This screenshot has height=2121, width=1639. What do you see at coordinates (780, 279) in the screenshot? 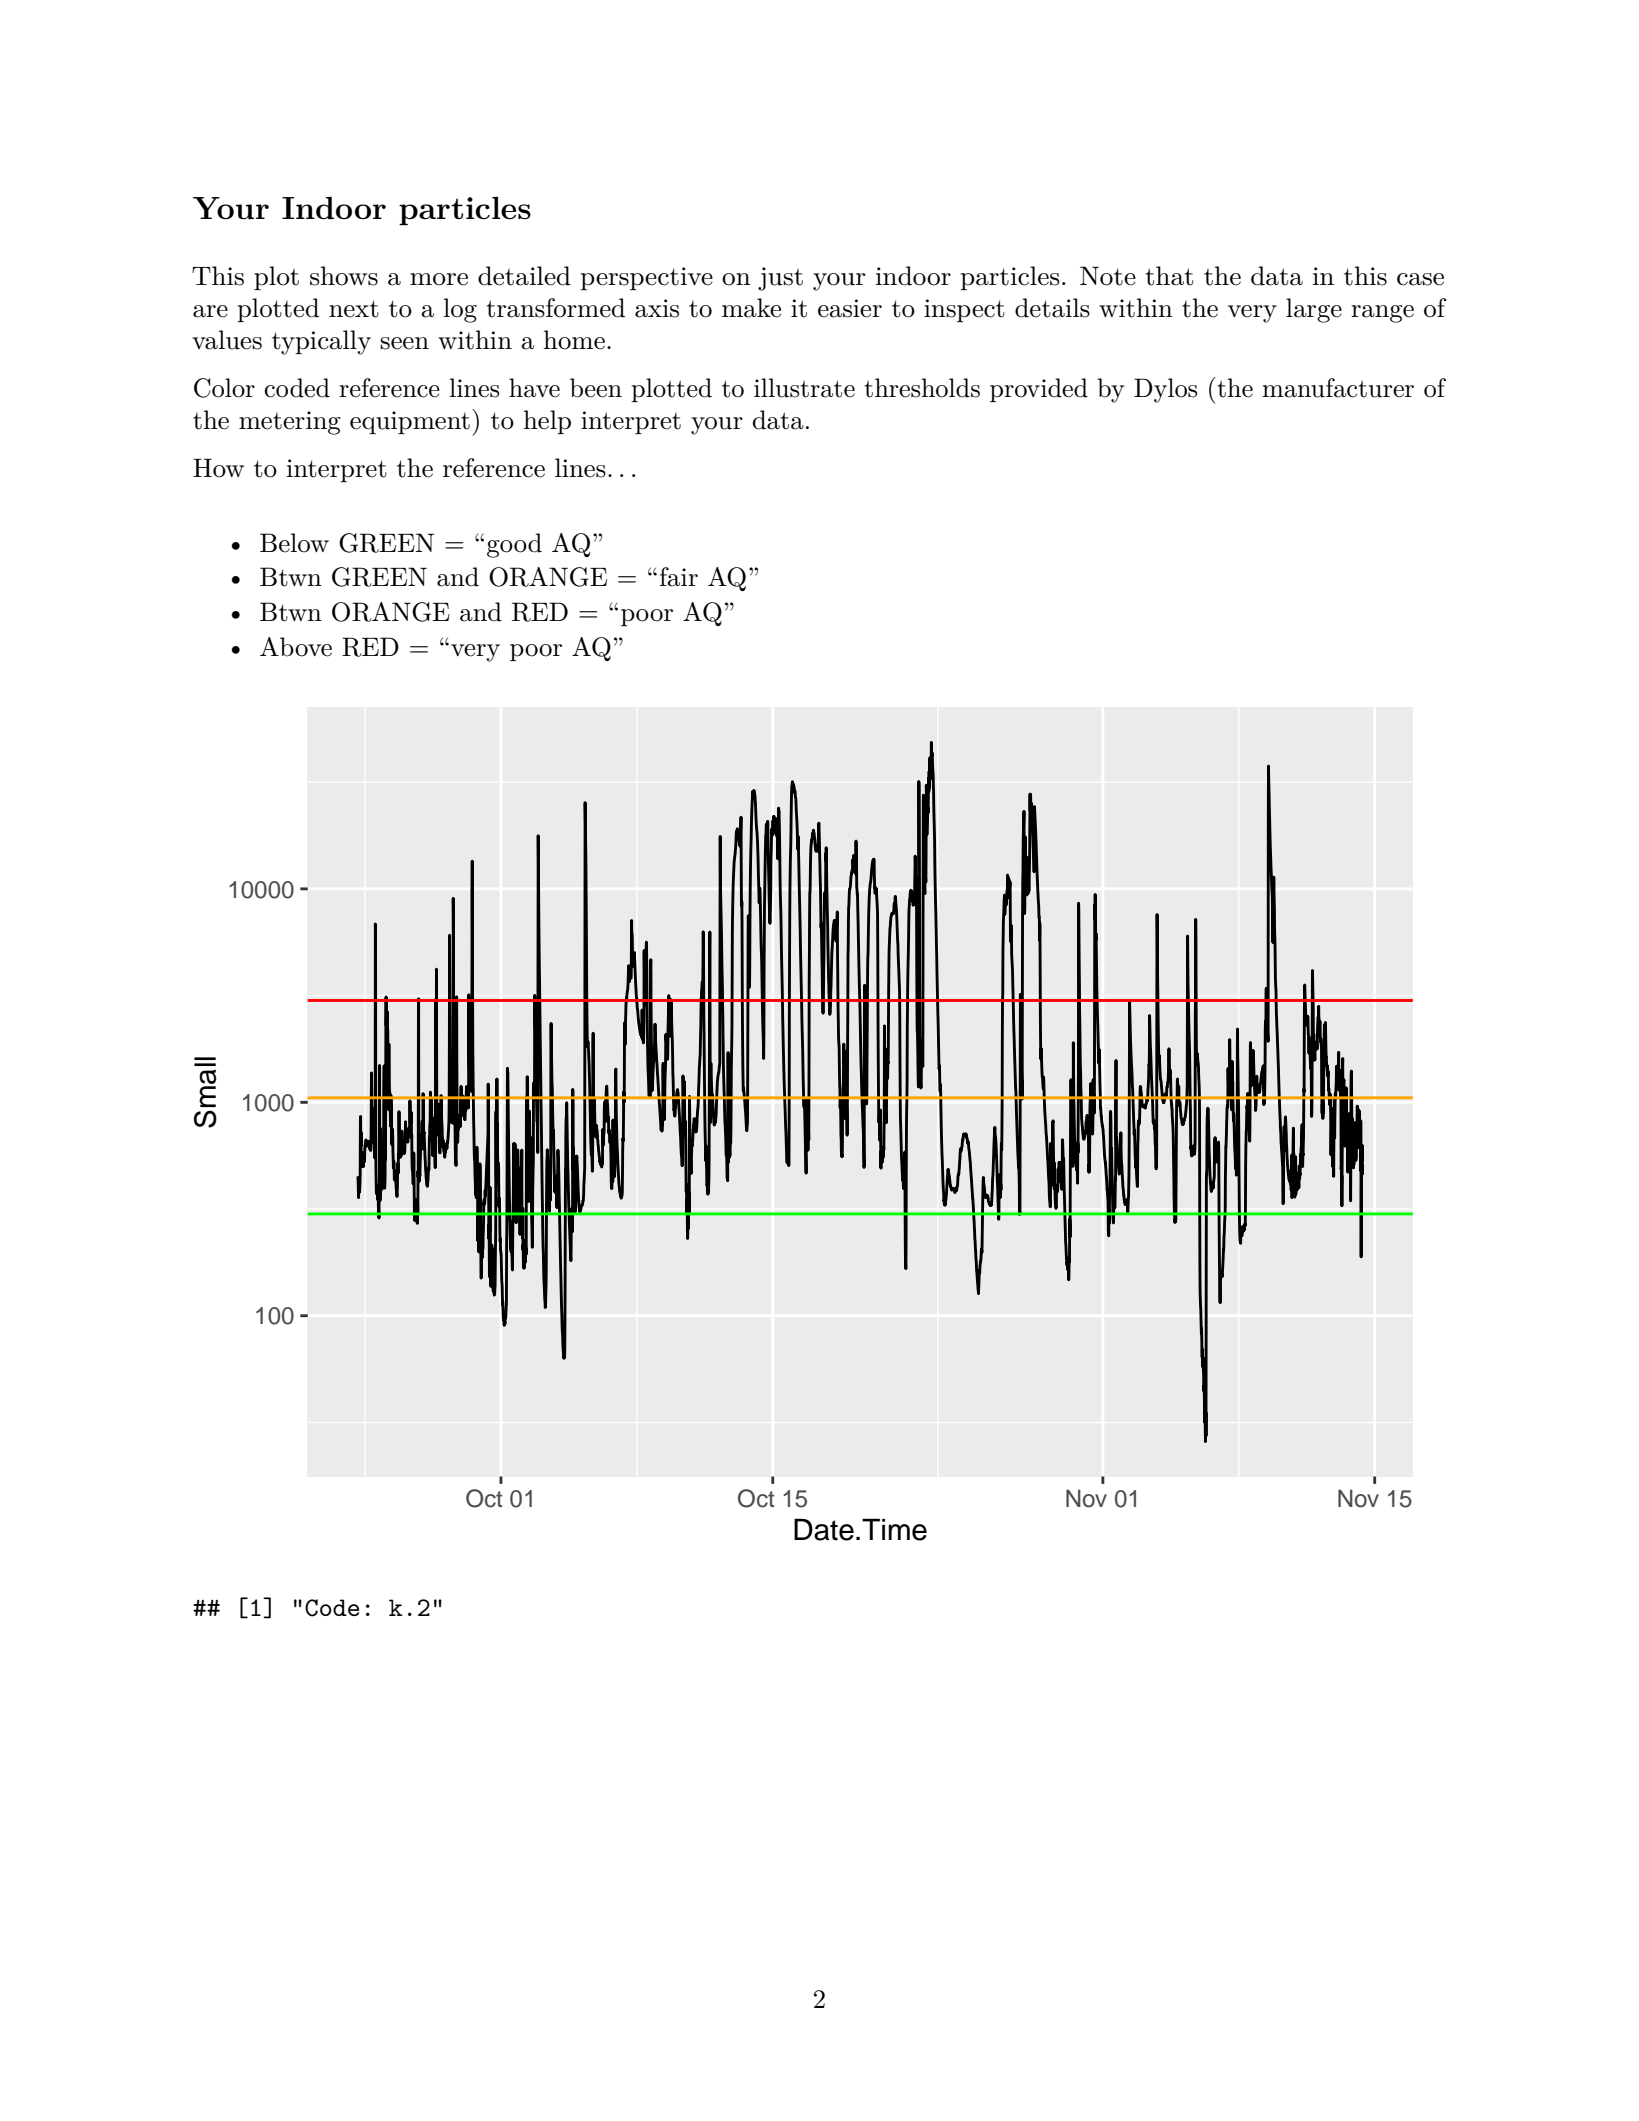
I see `just` at bounding box center [780, 279].
